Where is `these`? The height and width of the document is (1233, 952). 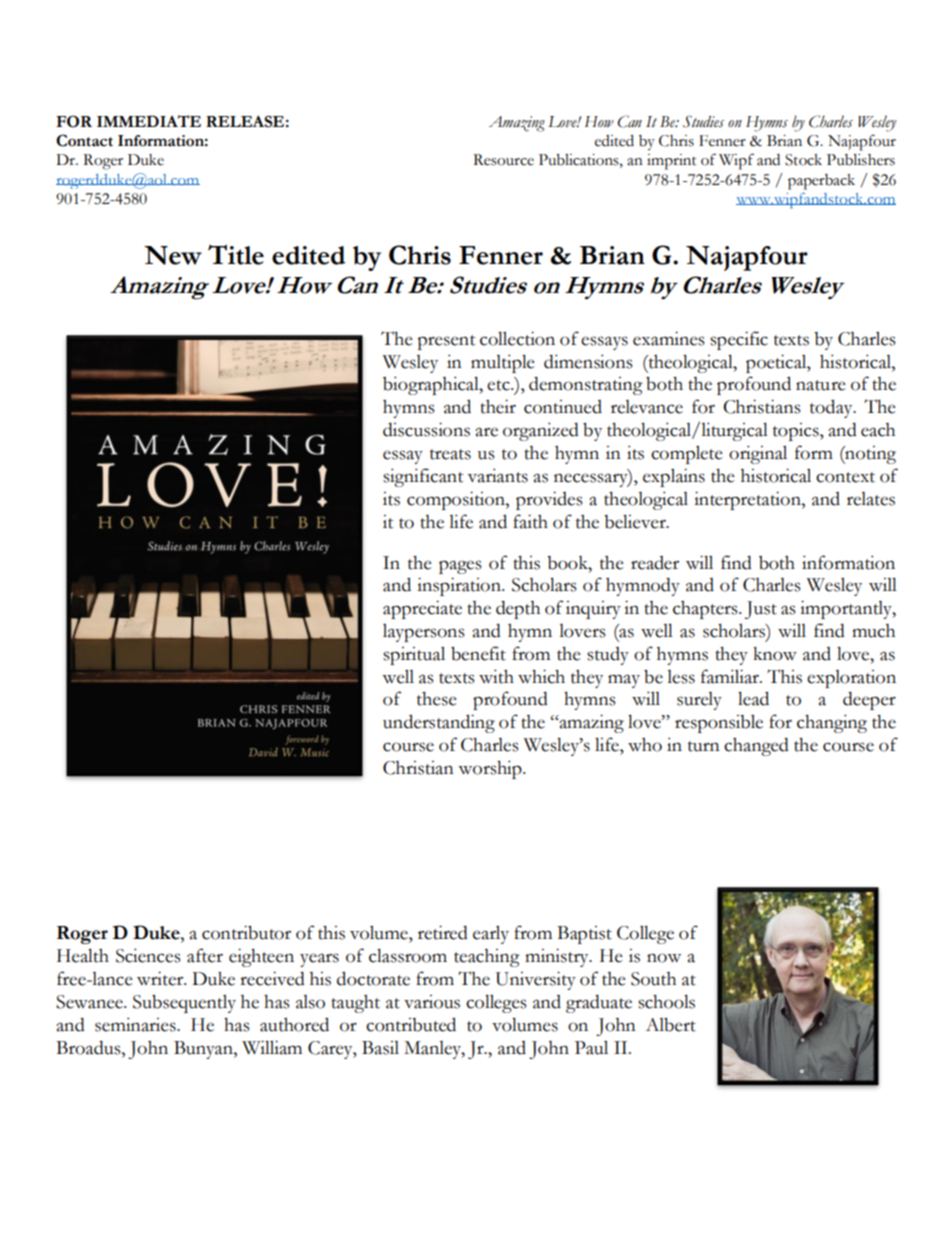
these is located at coordinates (437, 698).
